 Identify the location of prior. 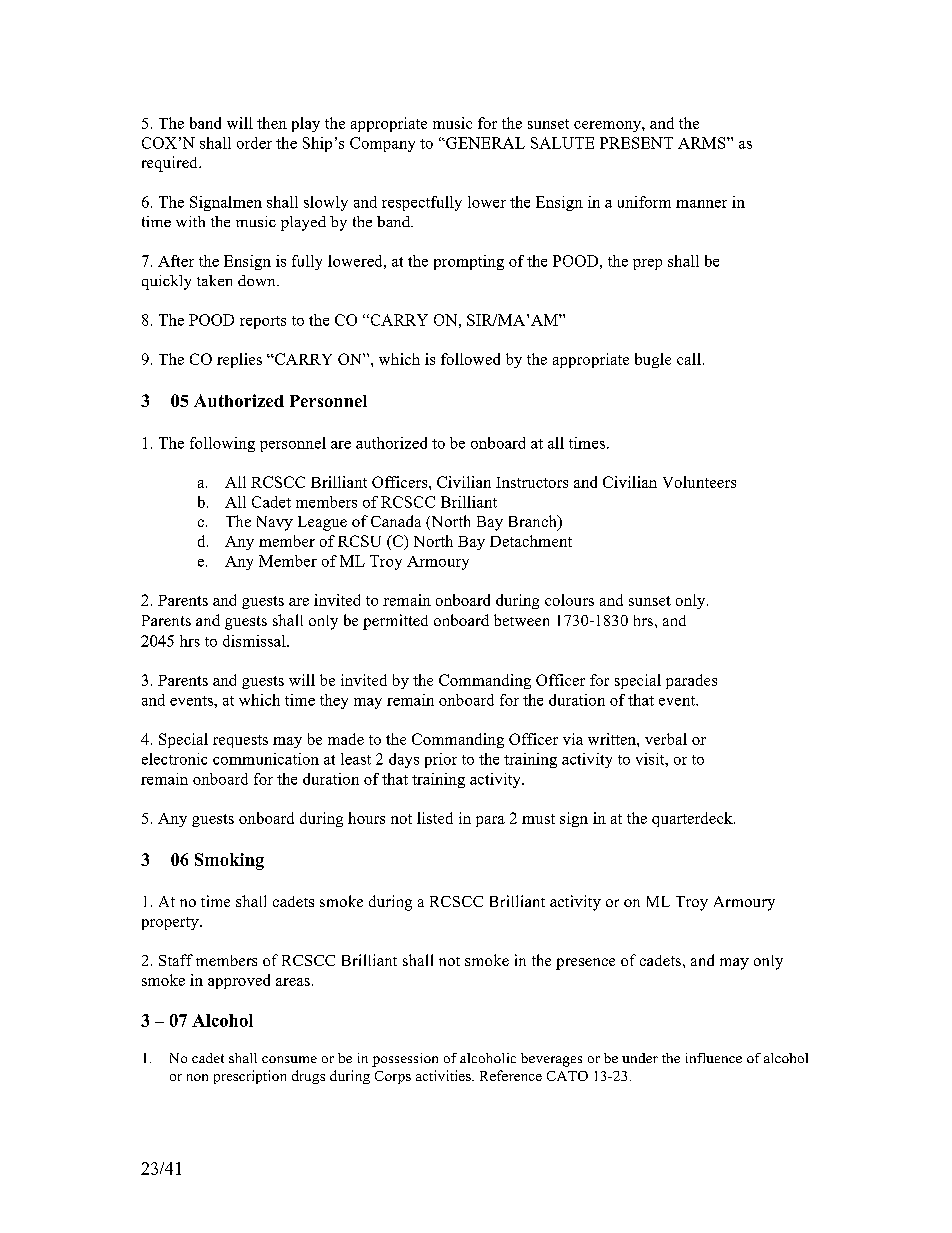
(441, 760).
